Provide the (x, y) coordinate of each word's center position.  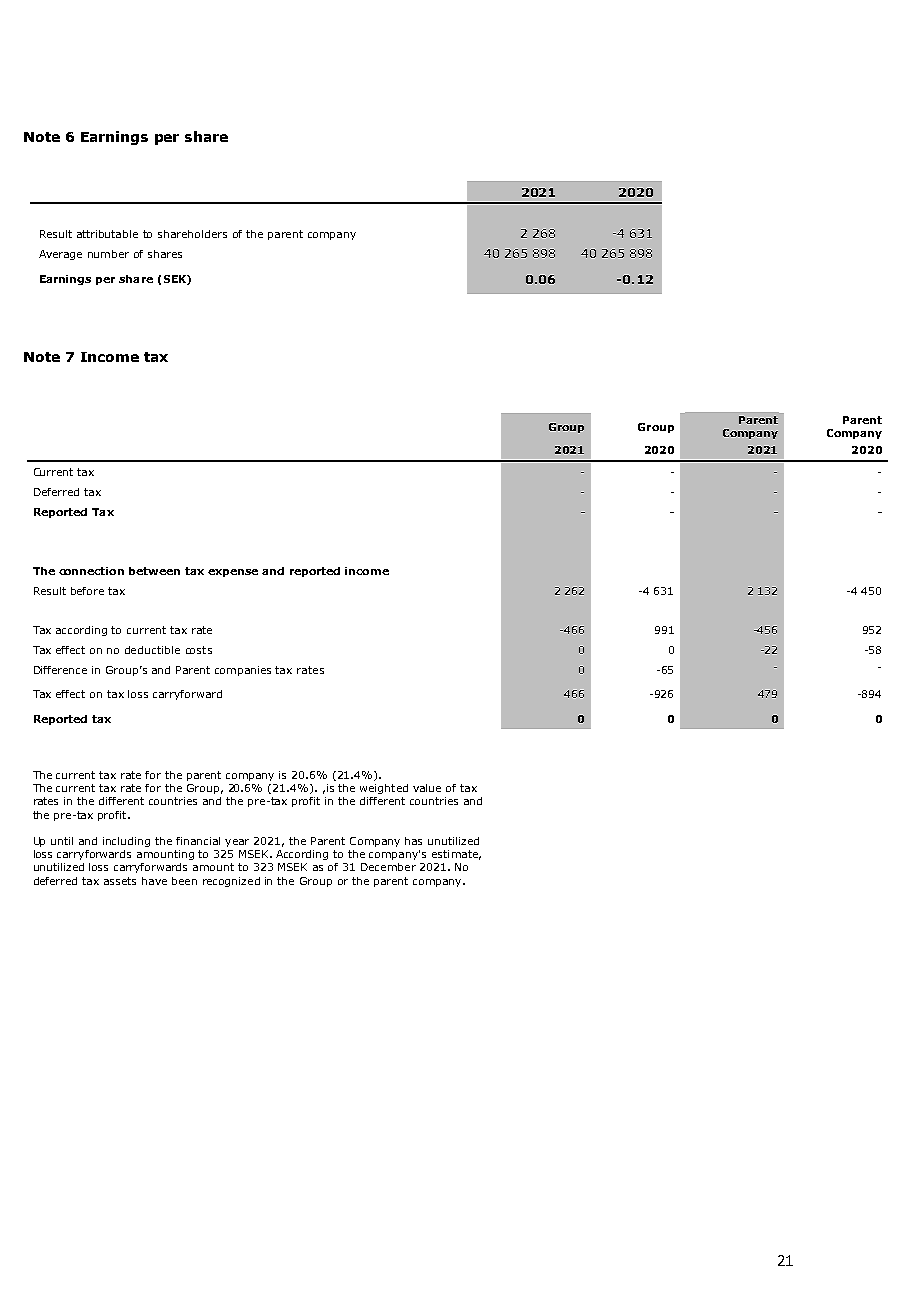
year (237, 843)
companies (243, 671)
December (388, 867)
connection (91, 571)
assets (120, 881)
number (108, 254)
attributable (107, 234)
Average (60, 255)
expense (233, 573)
